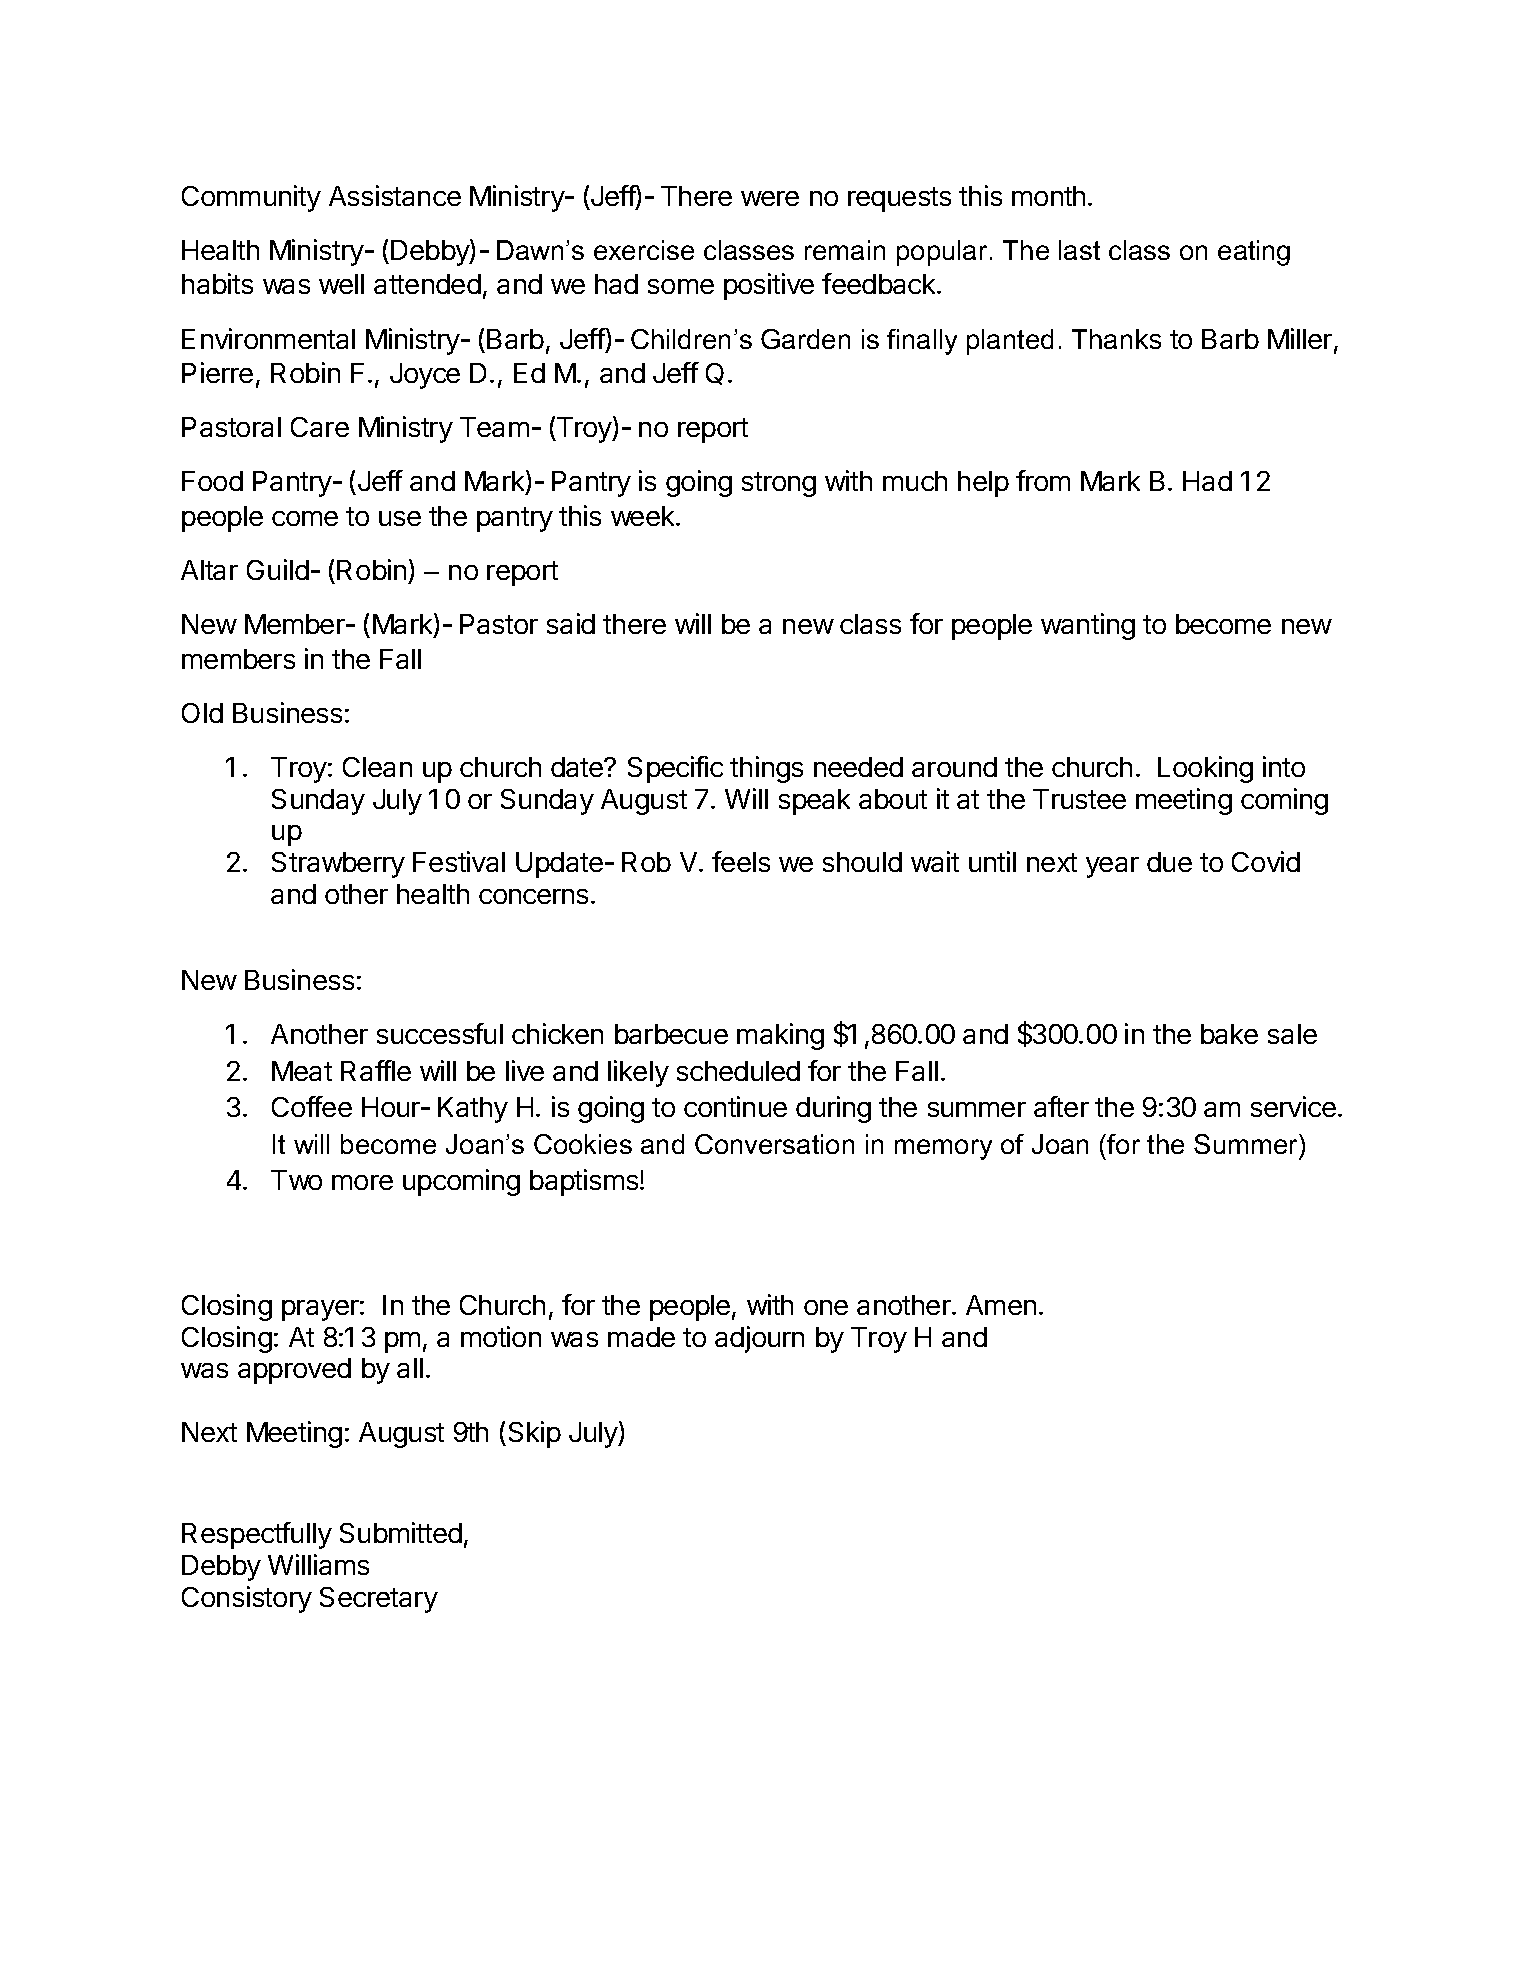  What do you see at coordinates (312, 1106) in the screenshot?
I see `Coffee` at bounding box center [312, 1106].
